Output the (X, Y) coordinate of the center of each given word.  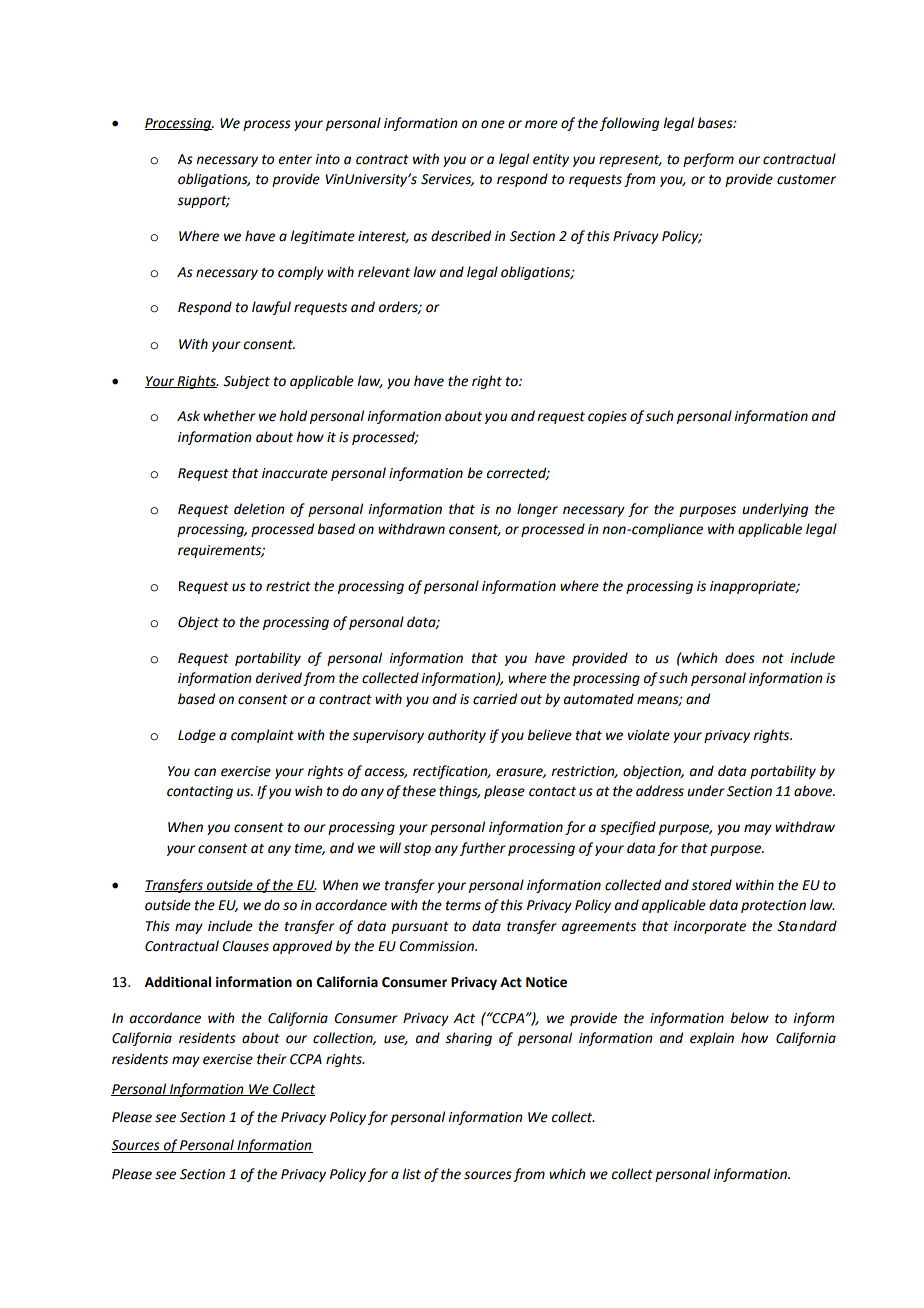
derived (279, 678)
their (272, 1059)
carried (495, 699)
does (740, 658)
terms (463, 906)
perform (708, 160)
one (493, 124)
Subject (246, 382)
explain (712, 1039)
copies (607, 417)
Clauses (245, 946)
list (411, 1174)
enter (295, 160)
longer (537, 510)
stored (711, 885)
